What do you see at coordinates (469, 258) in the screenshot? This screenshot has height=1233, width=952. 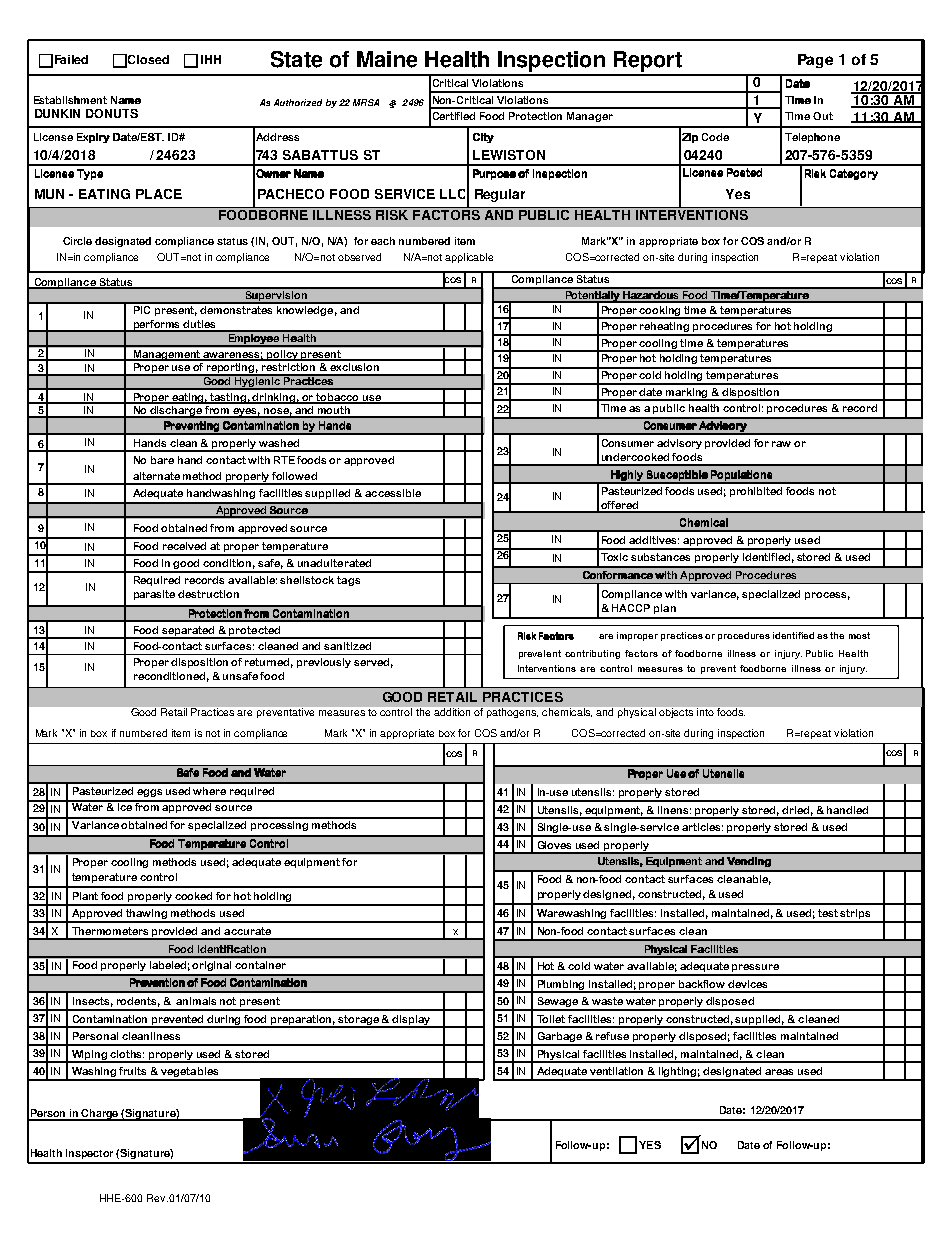 I see `applicable` at bounding box center [469, 258].
